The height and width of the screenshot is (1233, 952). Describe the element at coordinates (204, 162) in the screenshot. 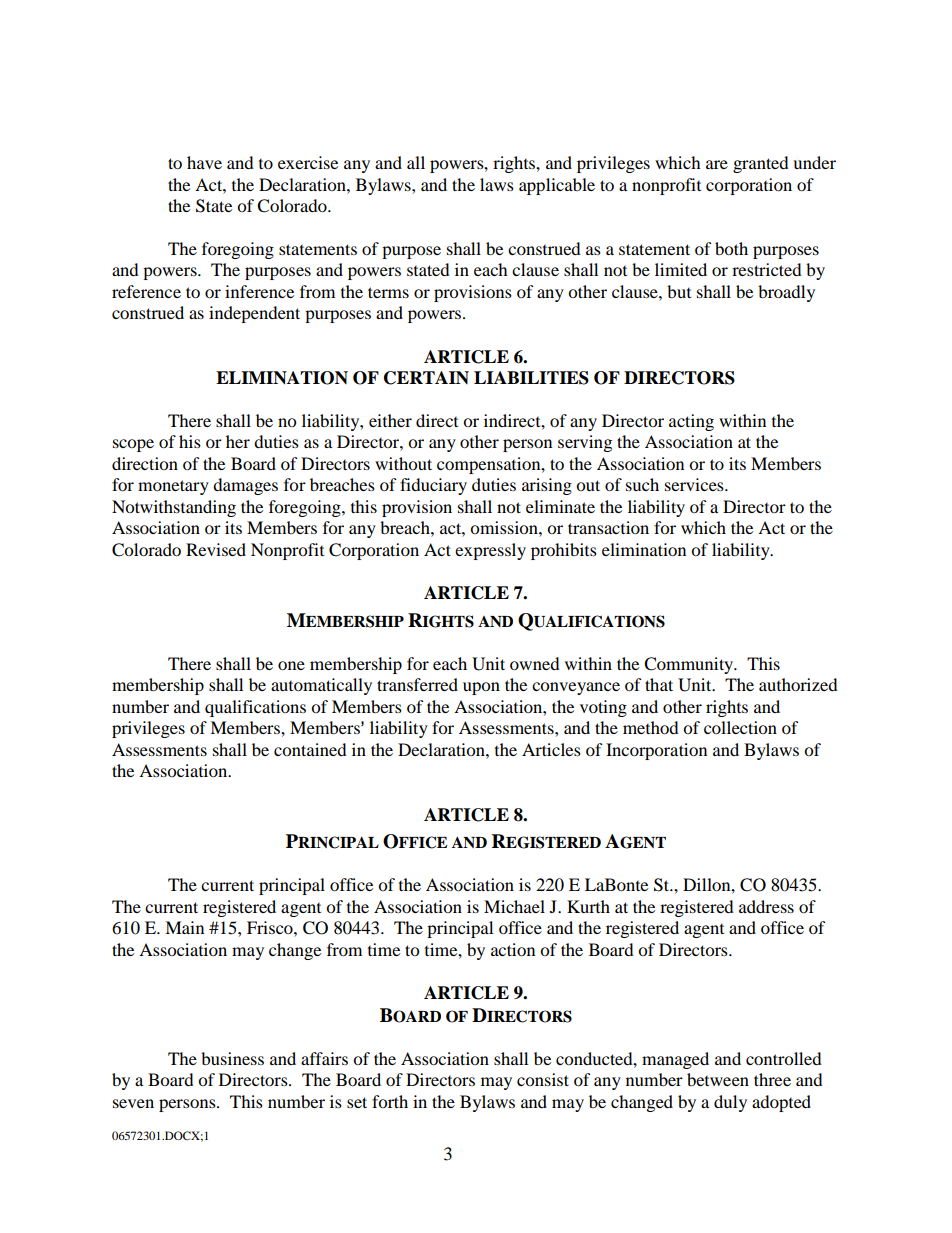

I see `have` at that location.
